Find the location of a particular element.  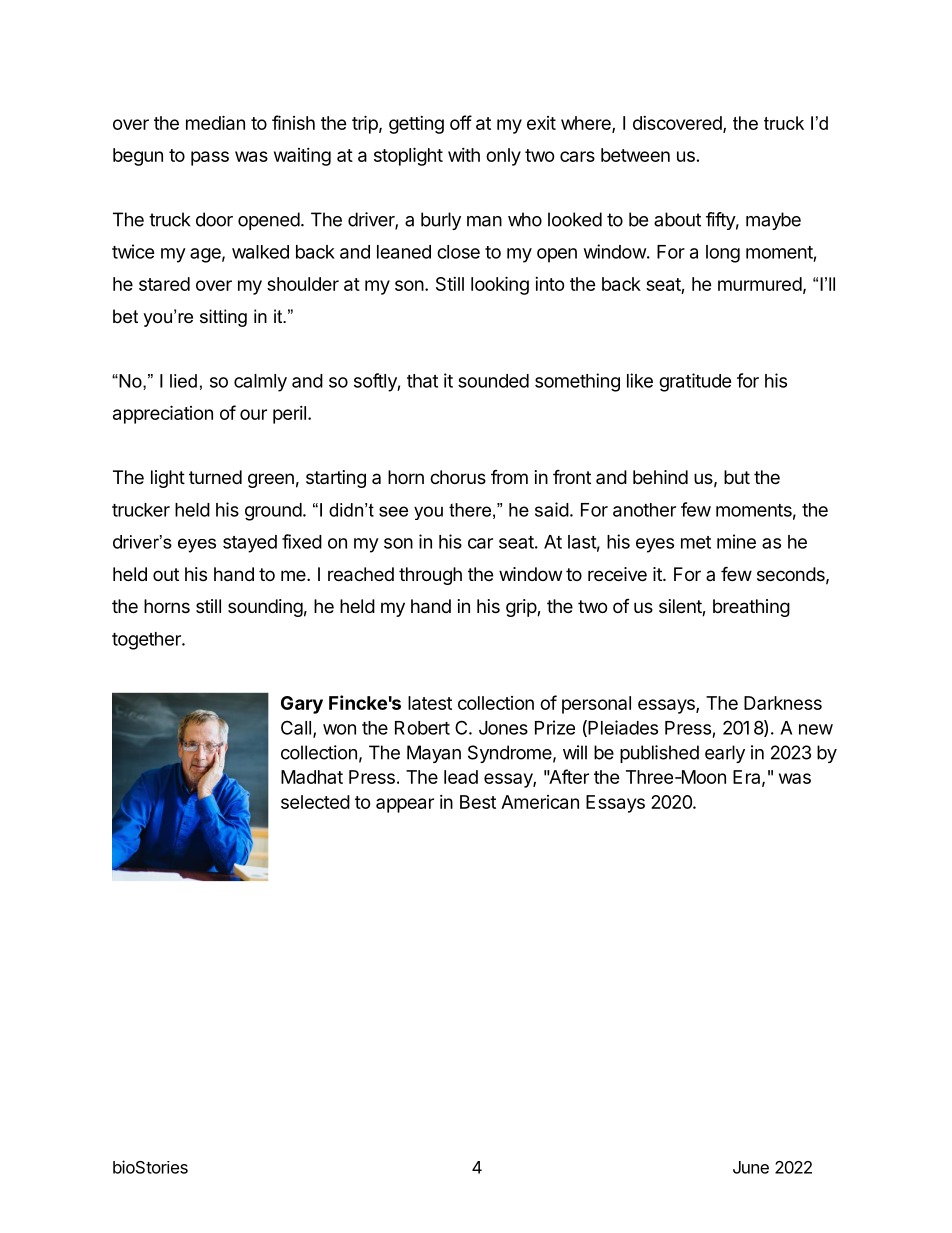

from is located at coordinates (509, 477).
